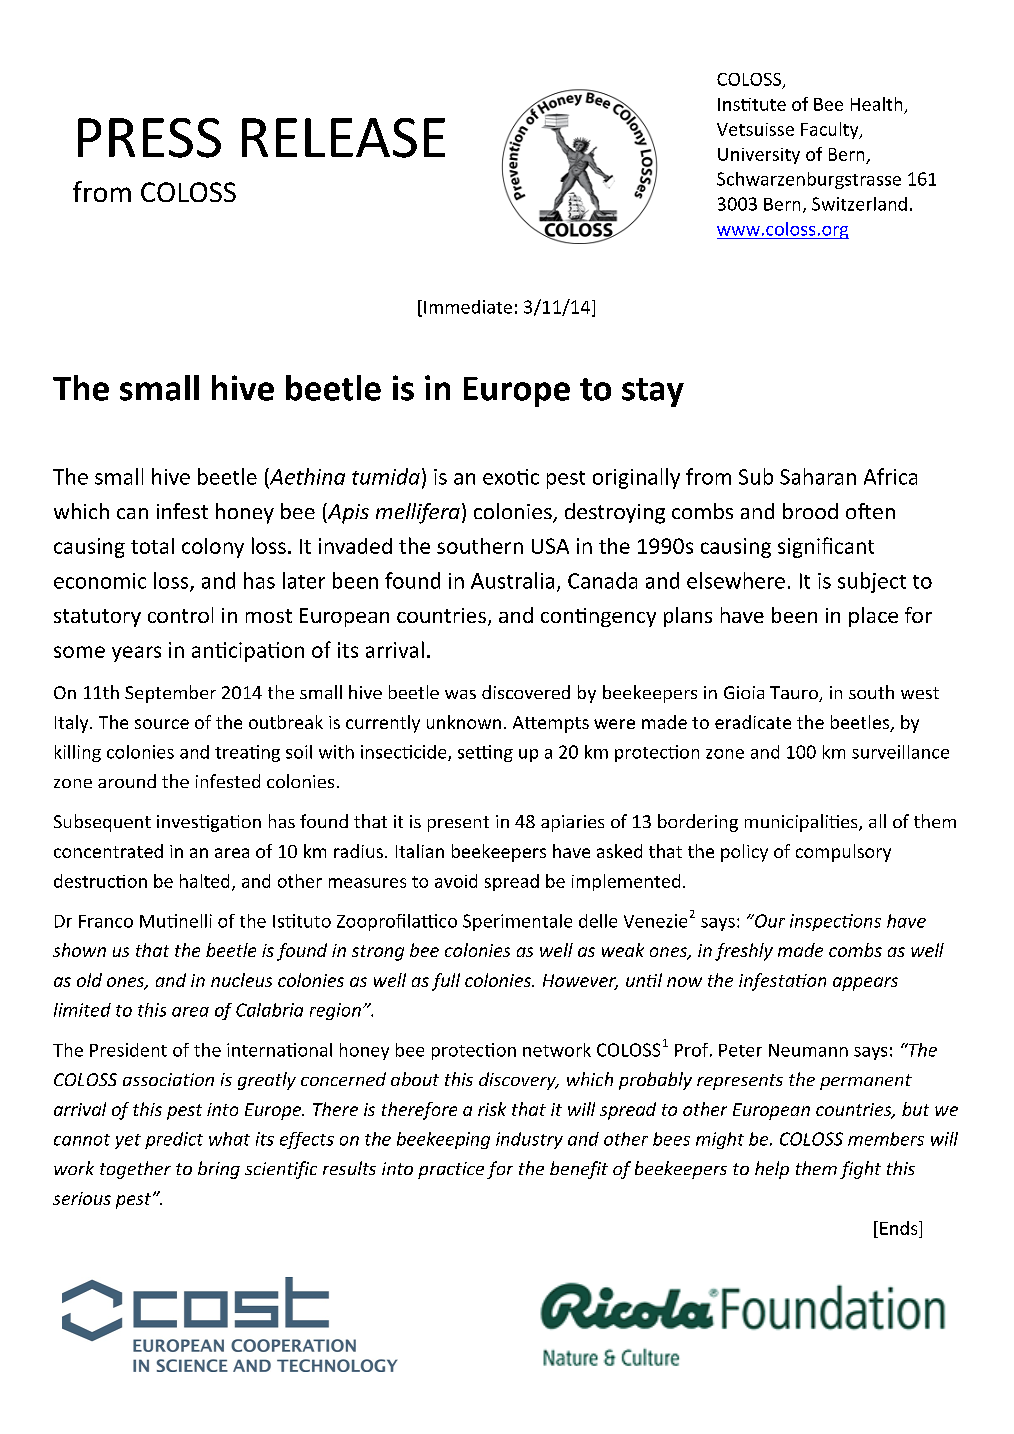 This document has width=1014, height=1434. What do you see at coordinates (843, 853) in the document?
I see `compulsory` at bounding box center [843, 853].
